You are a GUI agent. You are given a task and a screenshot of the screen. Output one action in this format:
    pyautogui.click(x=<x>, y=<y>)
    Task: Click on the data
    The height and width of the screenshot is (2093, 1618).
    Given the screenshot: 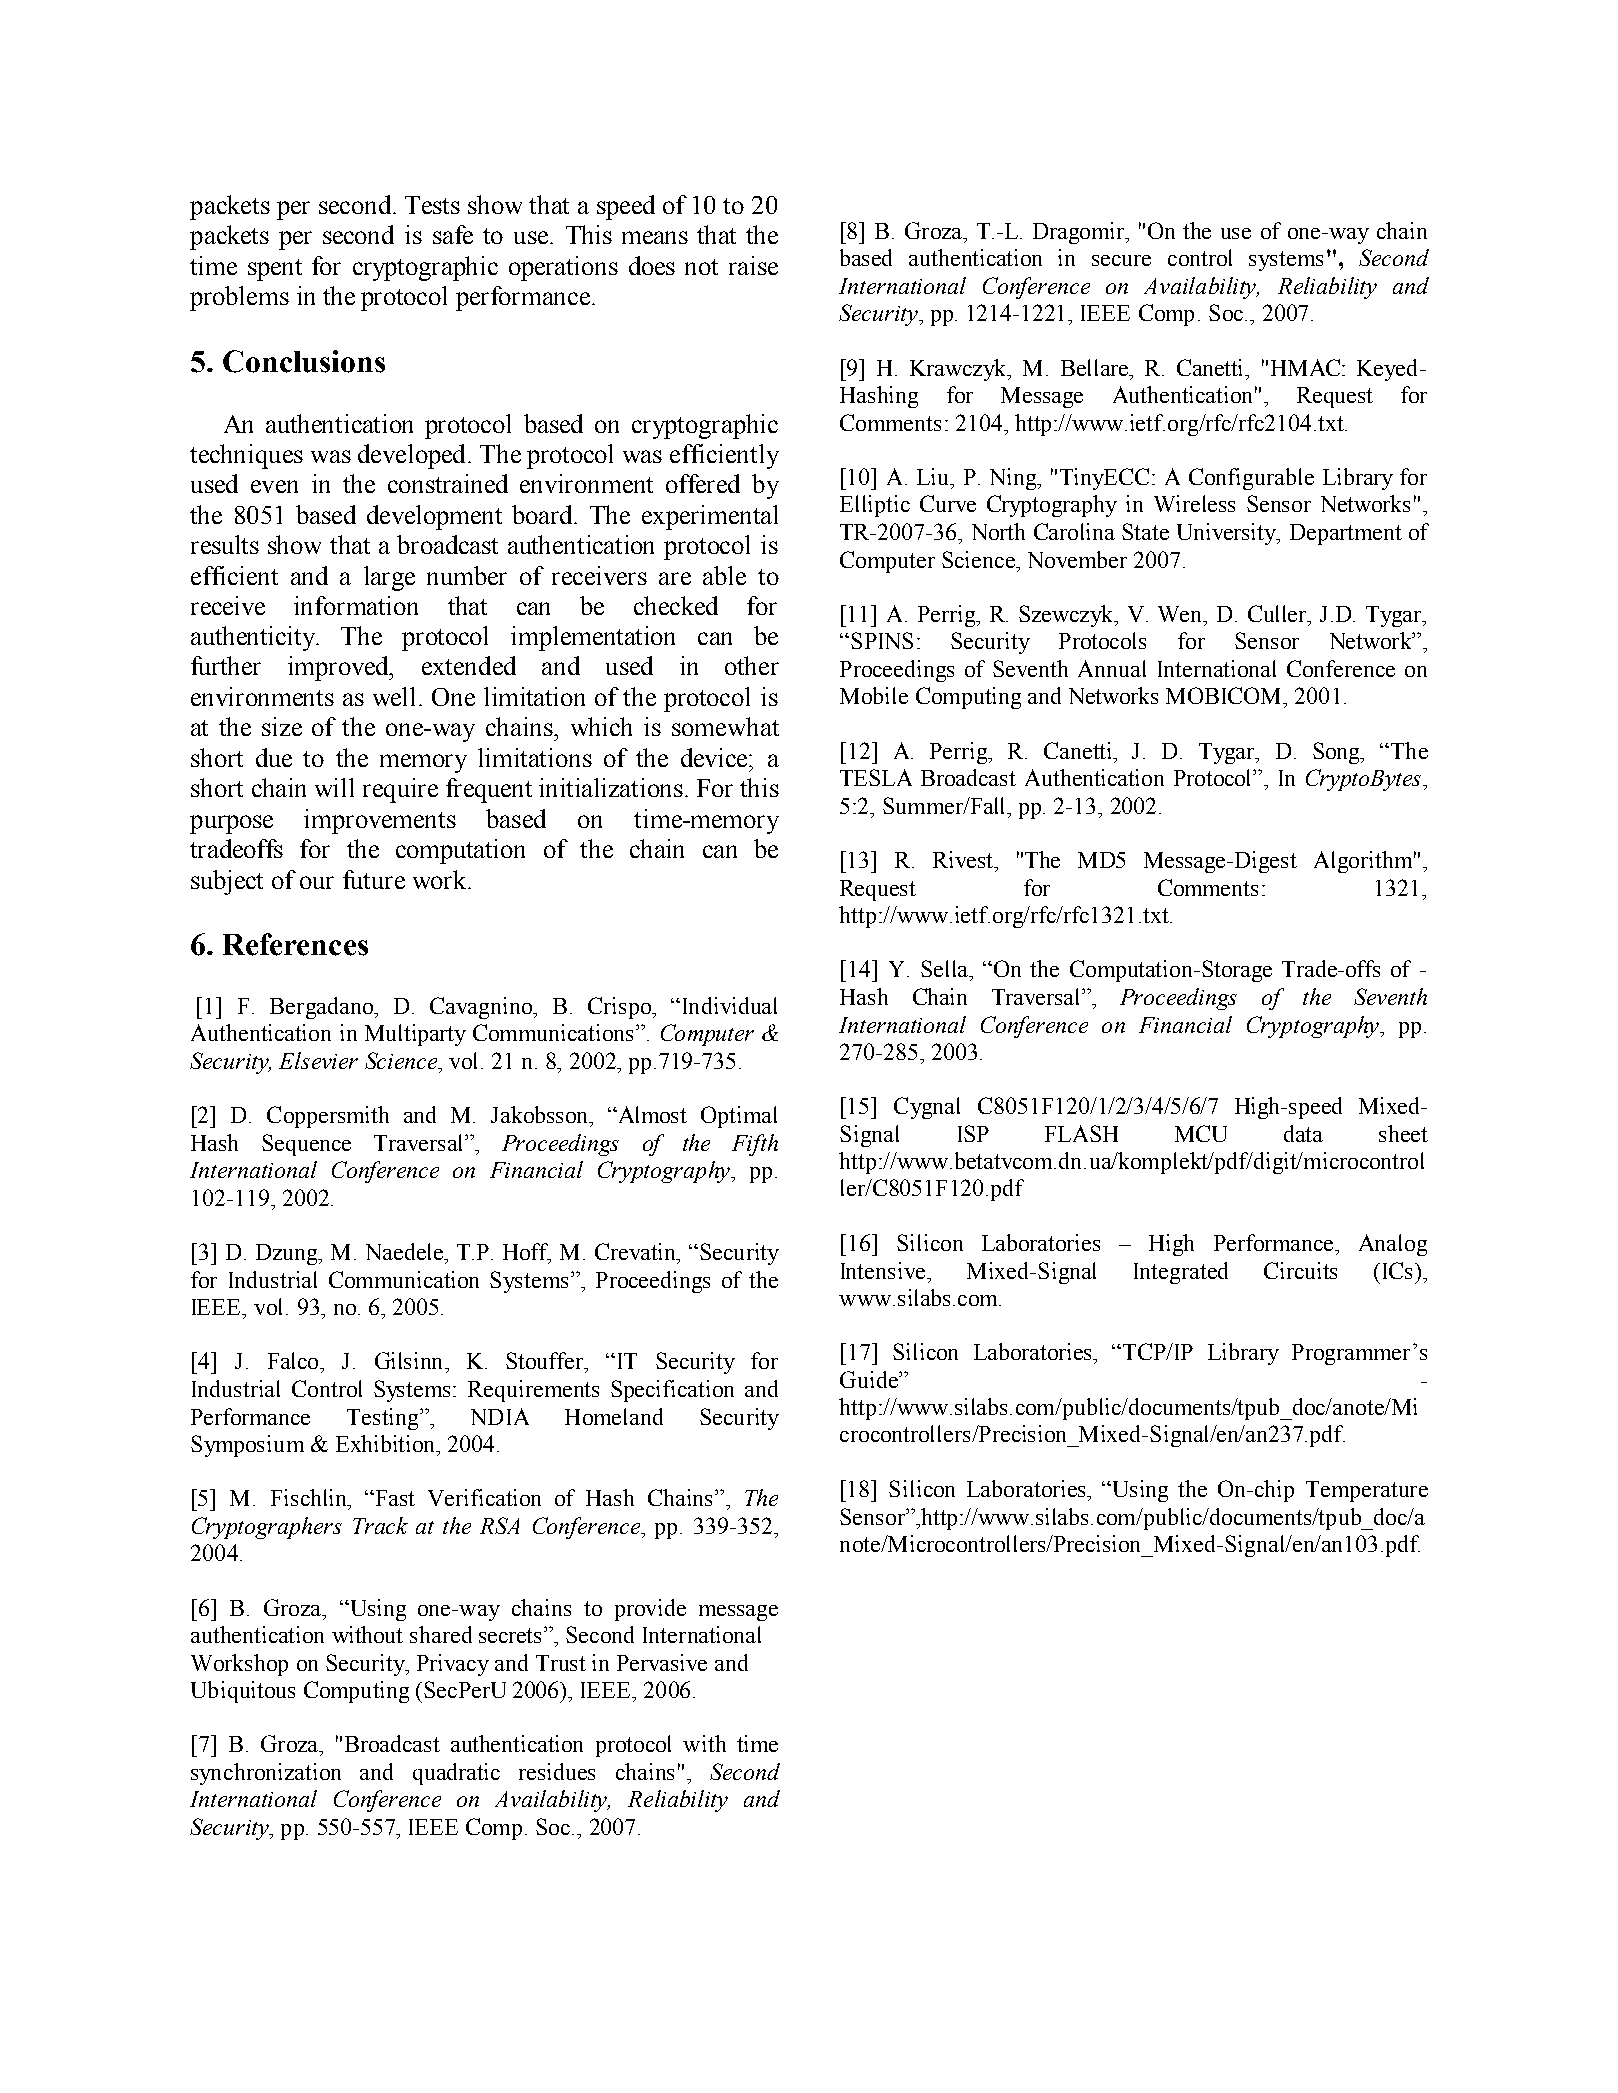 What is the action you would take?
    pyautogui.click(x=1303, y=1133)
